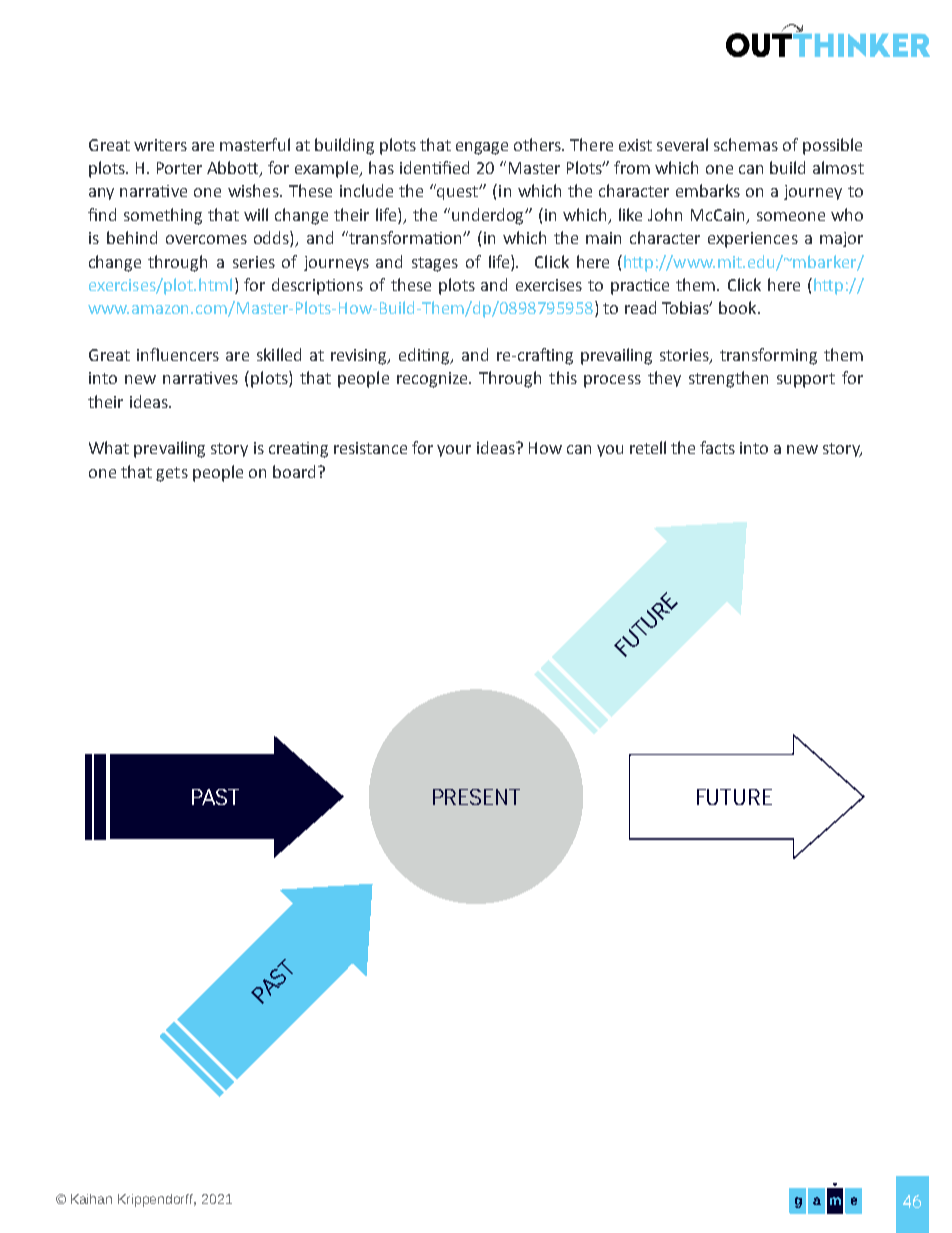  What do you see at coordinates (454, 451) in the document?
I see `your` at bounding box center [454, 451].
